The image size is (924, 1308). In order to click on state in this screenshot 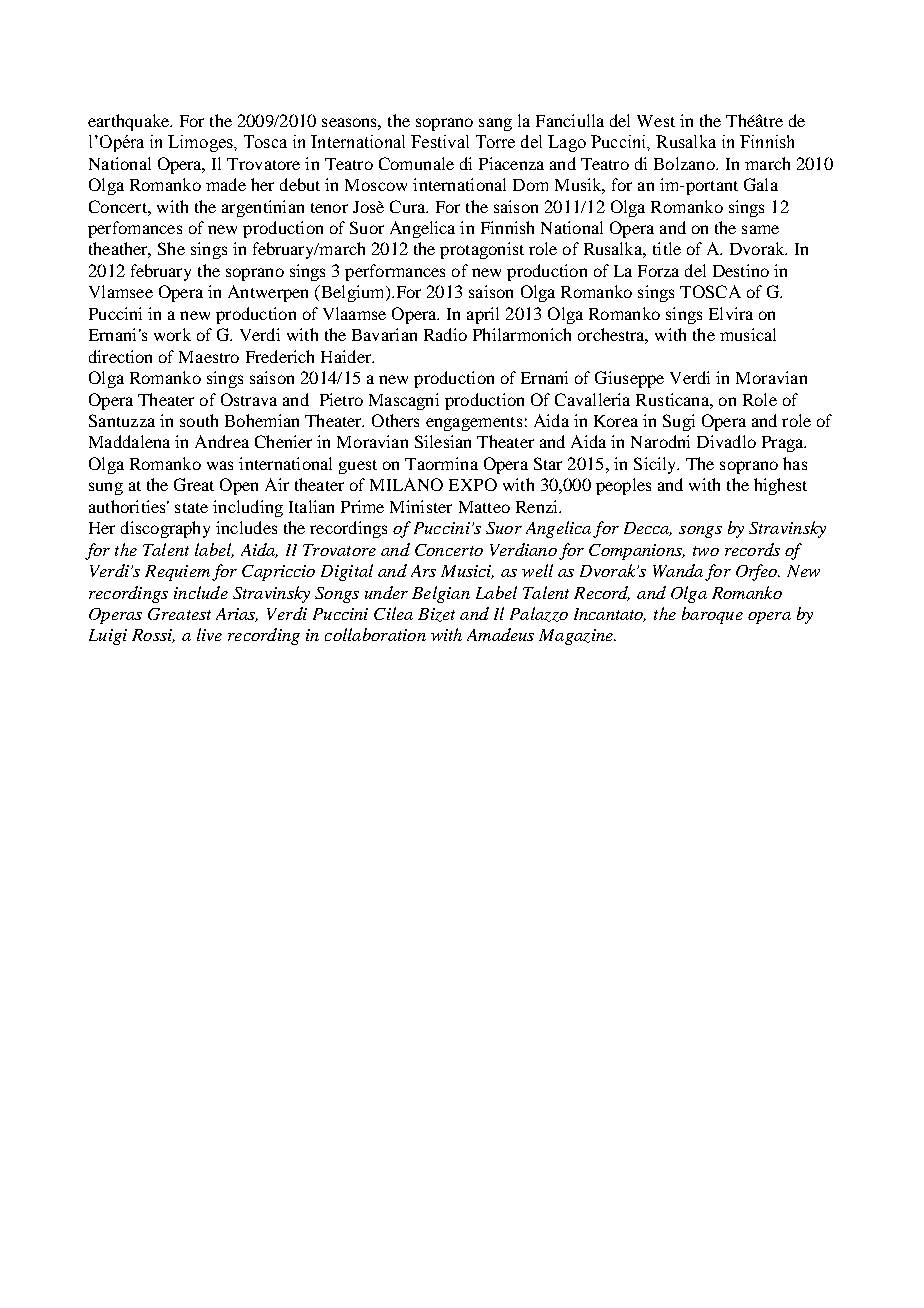, I will do `click(191, 508)`.
